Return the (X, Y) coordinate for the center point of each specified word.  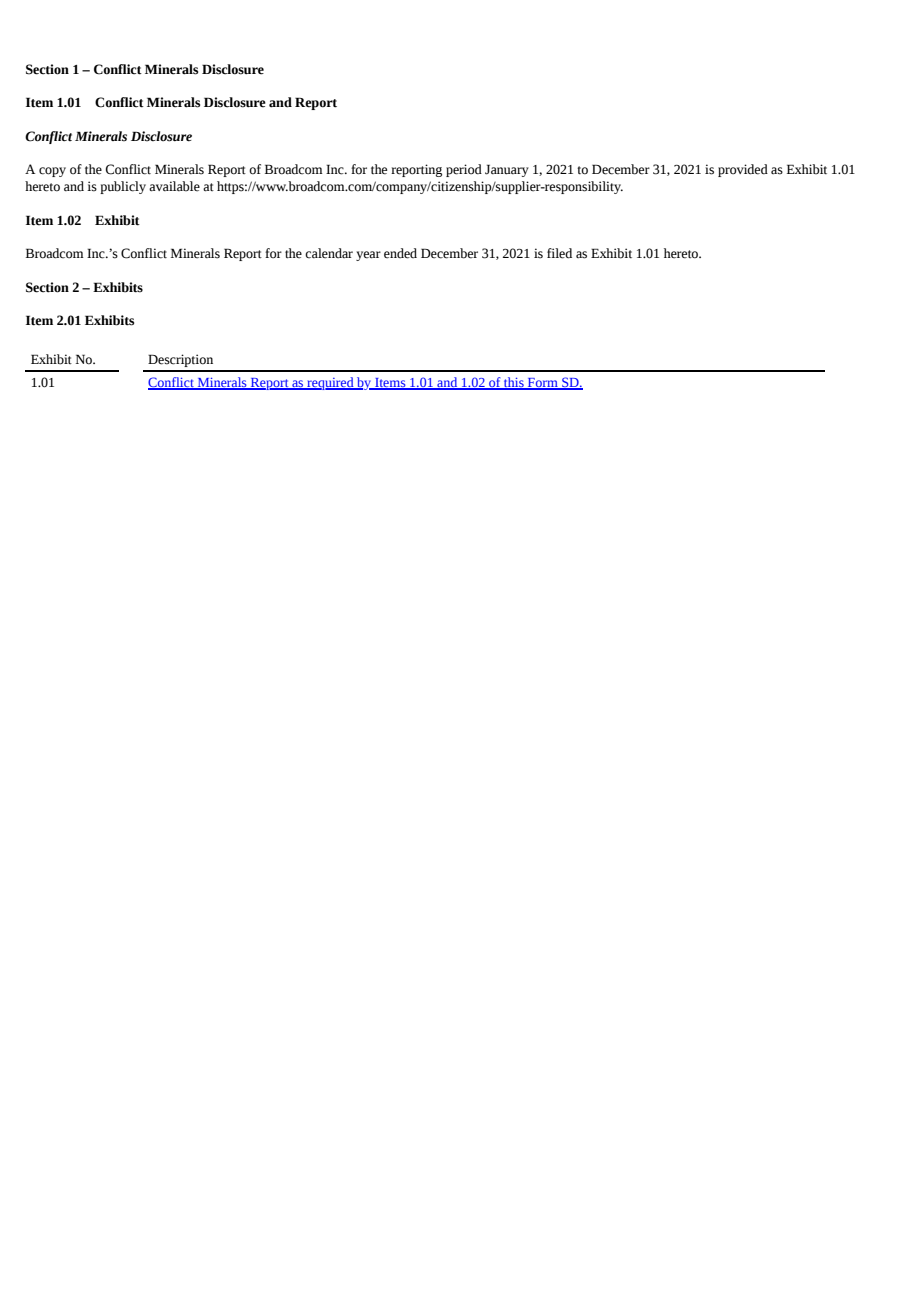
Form (543, 384)
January (507, 170)
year (368, 256)
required (330, 383)
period (464, 170)
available (174, 186)
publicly (123, 187)
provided (743, 170)
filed (559, 253)
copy (52, 172)
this (514, 383)
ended (400, 253)
